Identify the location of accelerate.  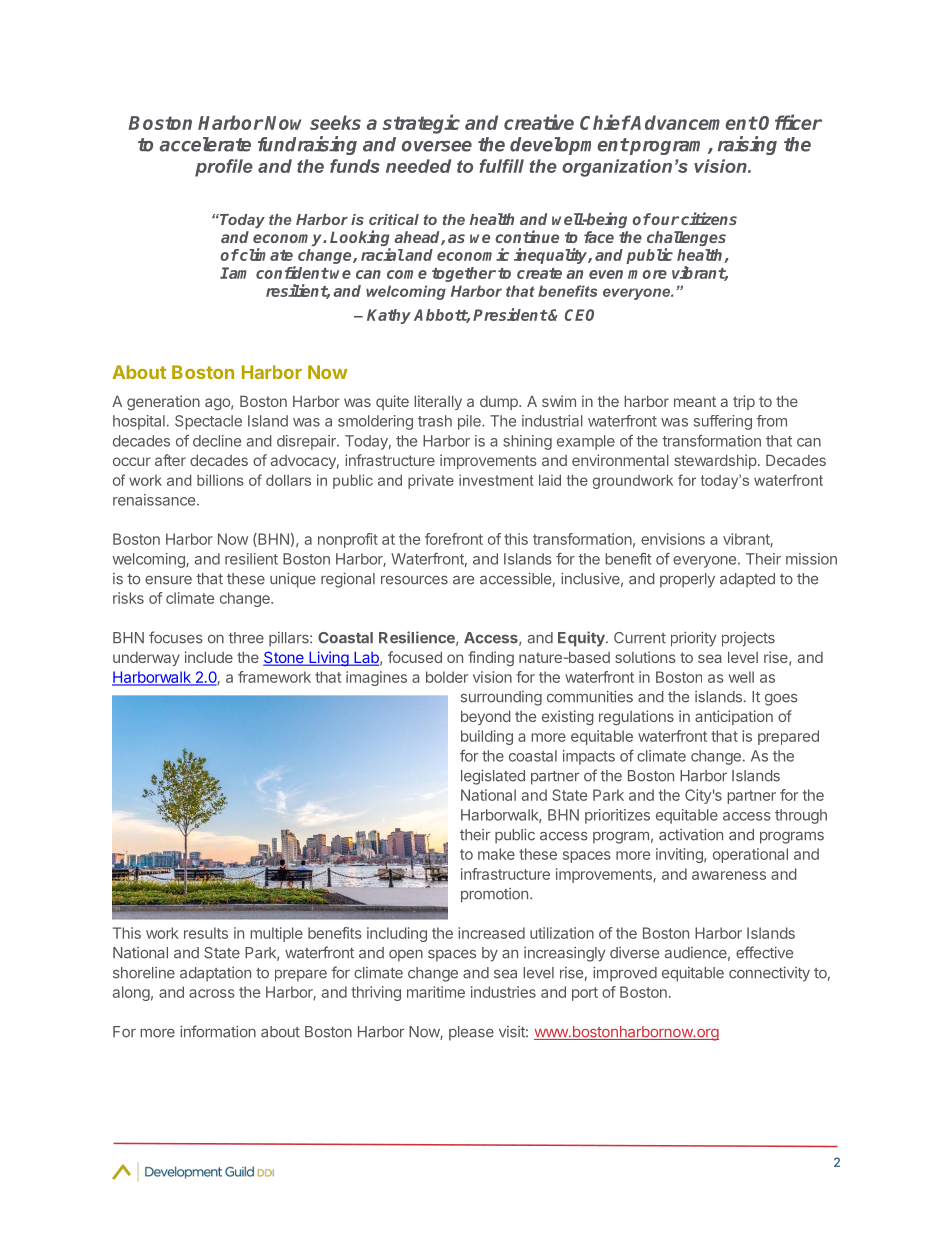
(205, 144).
